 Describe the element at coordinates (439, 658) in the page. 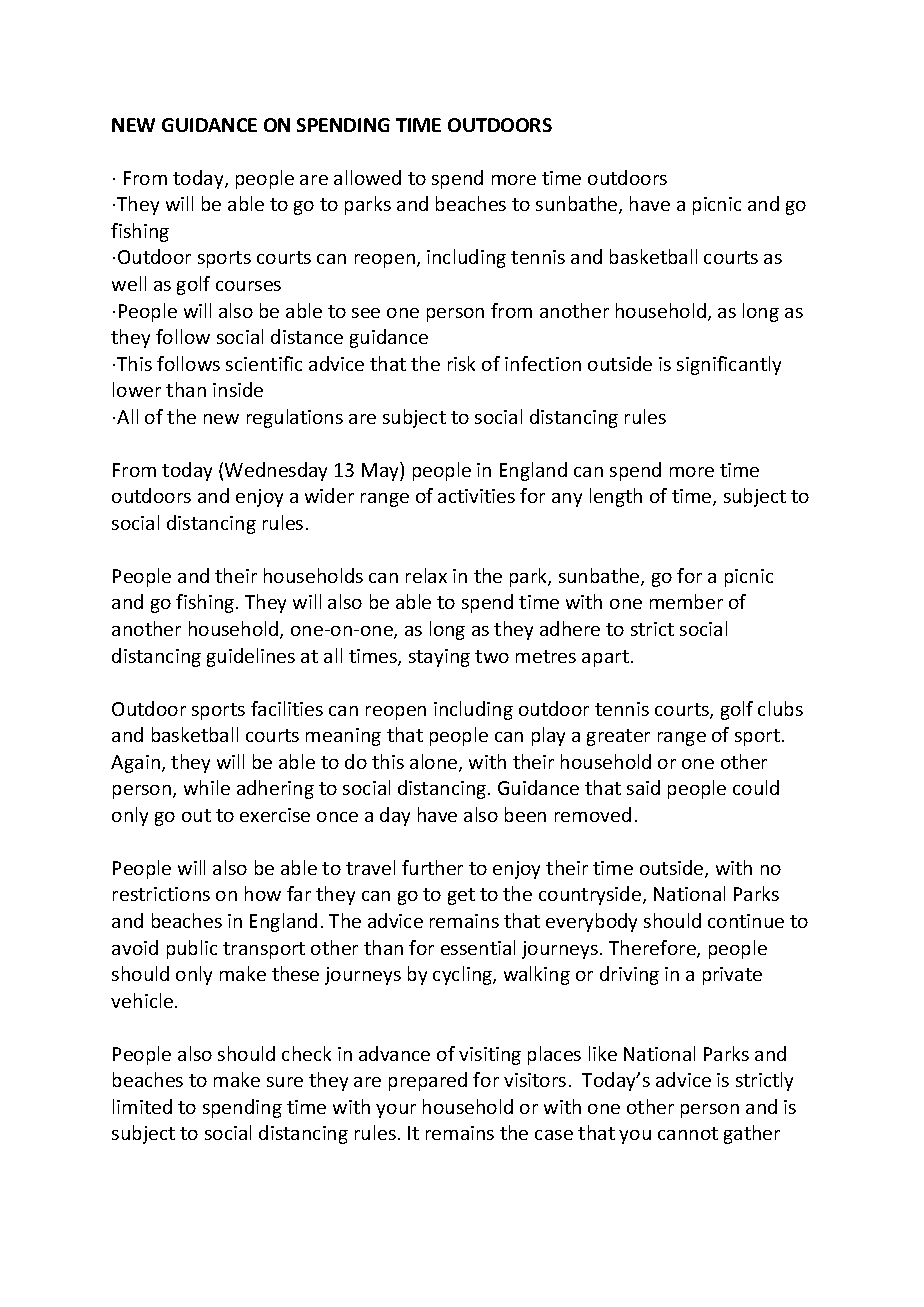

I see `staying` at that location.
